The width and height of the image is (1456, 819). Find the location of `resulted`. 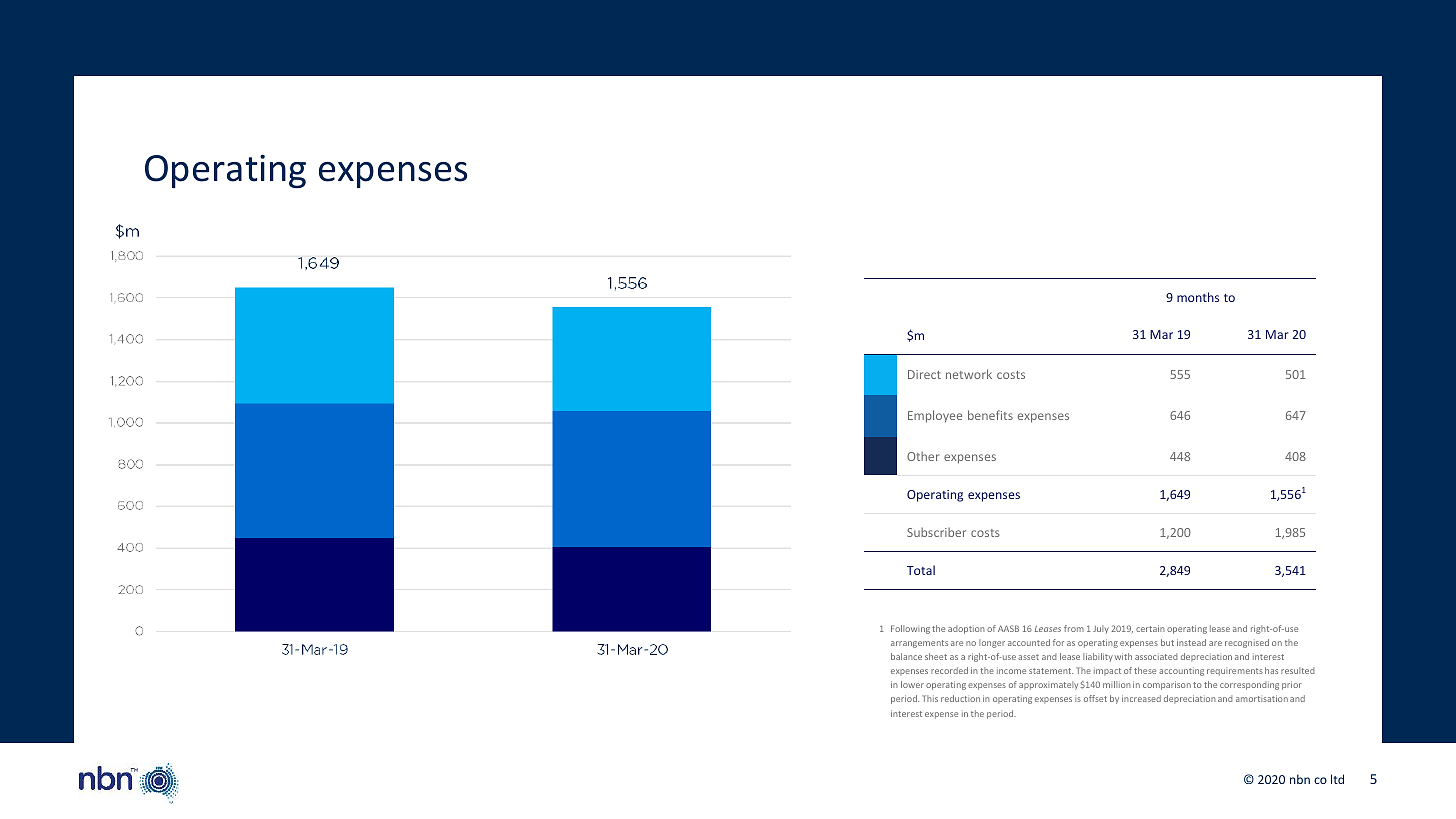

resulted is located at coordinates (1297, 670).
